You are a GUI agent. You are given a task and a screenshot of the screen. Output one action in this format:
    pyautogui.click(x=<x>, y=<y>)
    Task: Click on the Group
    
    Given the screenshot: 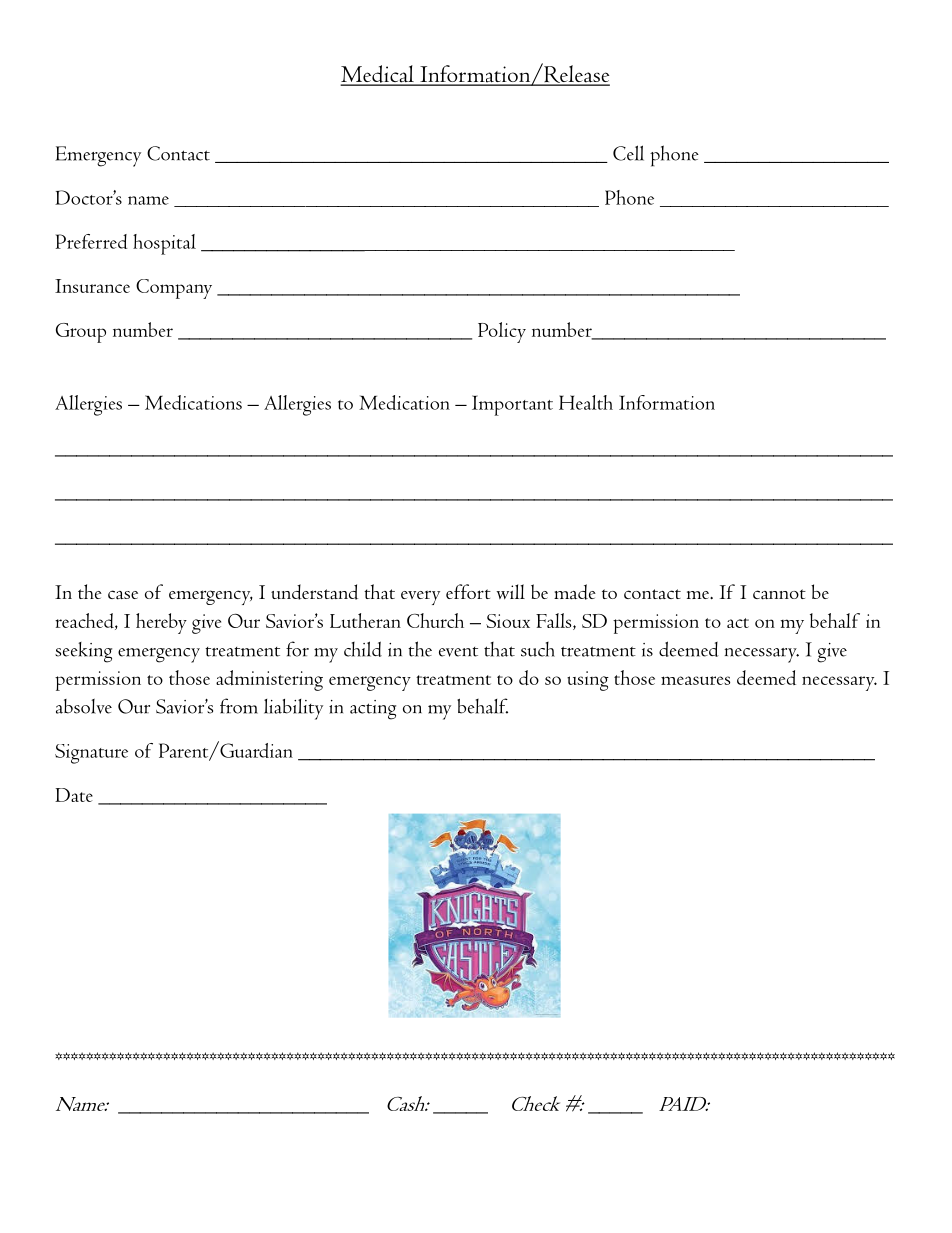 What is the action you would take?
    pyautogui.click(x=81, y=333)
